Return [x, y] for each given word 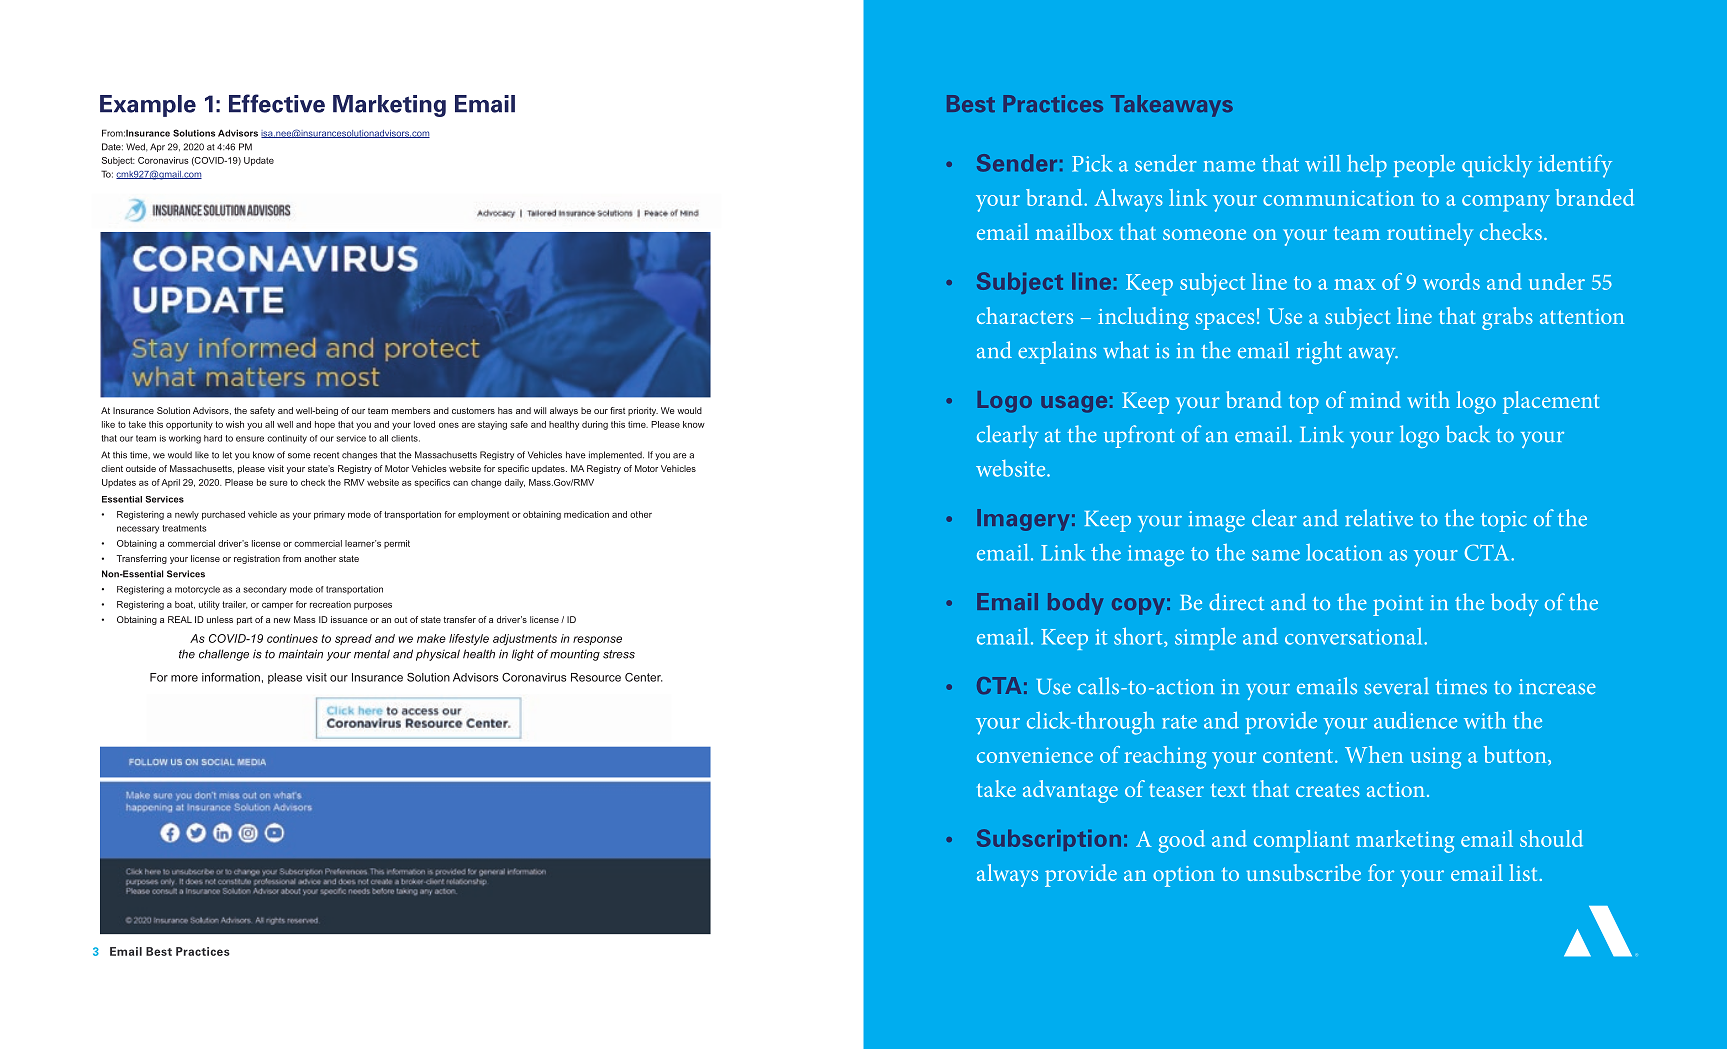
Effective [277, 103]
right [1319, 352]
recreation [330, 604]
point [1398, 605]
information [231, 677]
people [1424, 166]
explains [1057, 352]
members [411, 410]
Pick [1092, 163]
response [597, 640]
